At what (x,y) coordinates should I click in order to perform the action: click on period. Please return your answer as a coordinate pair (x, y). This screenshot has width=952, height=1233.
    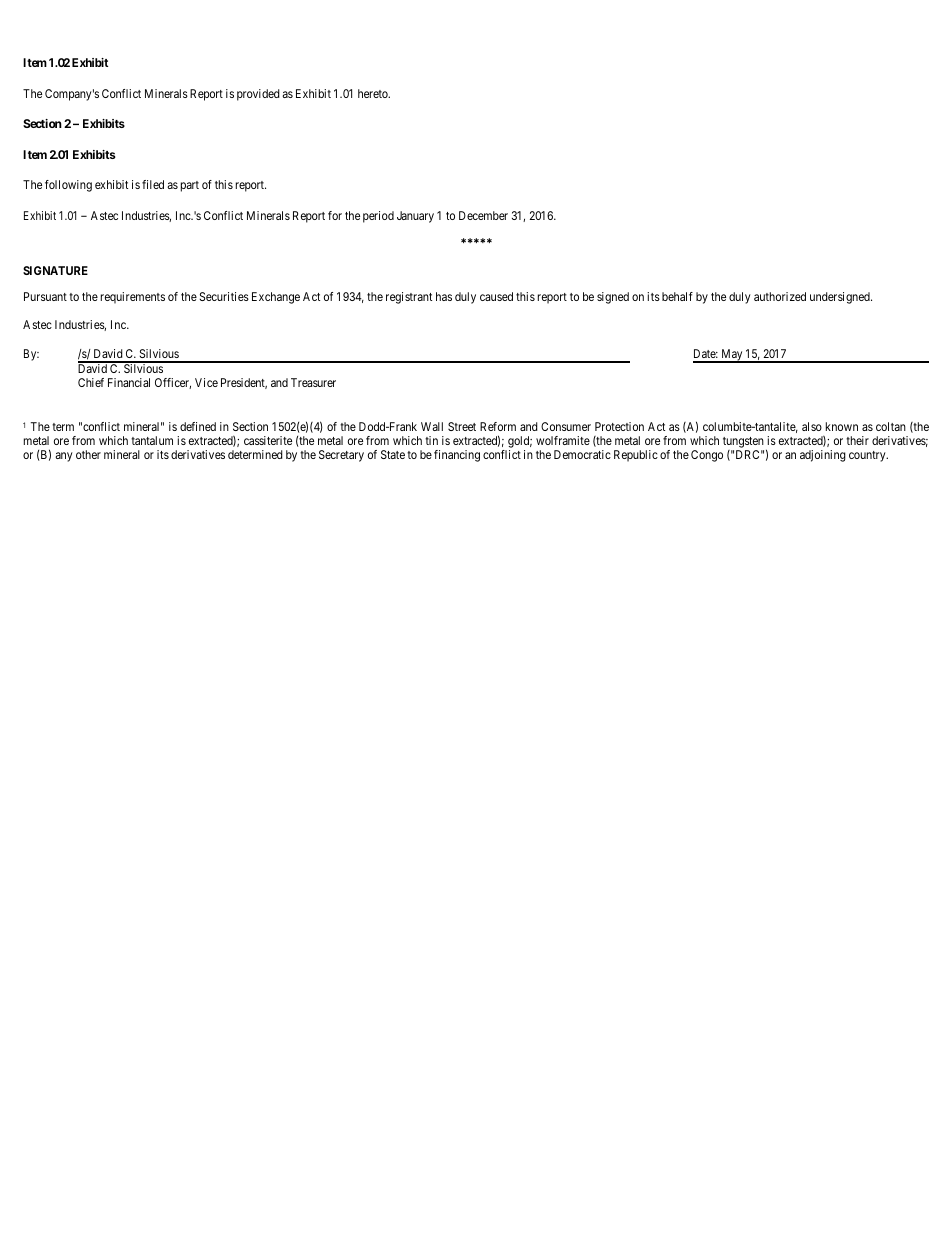
    Looking at the image, I should click on (378, 217).
